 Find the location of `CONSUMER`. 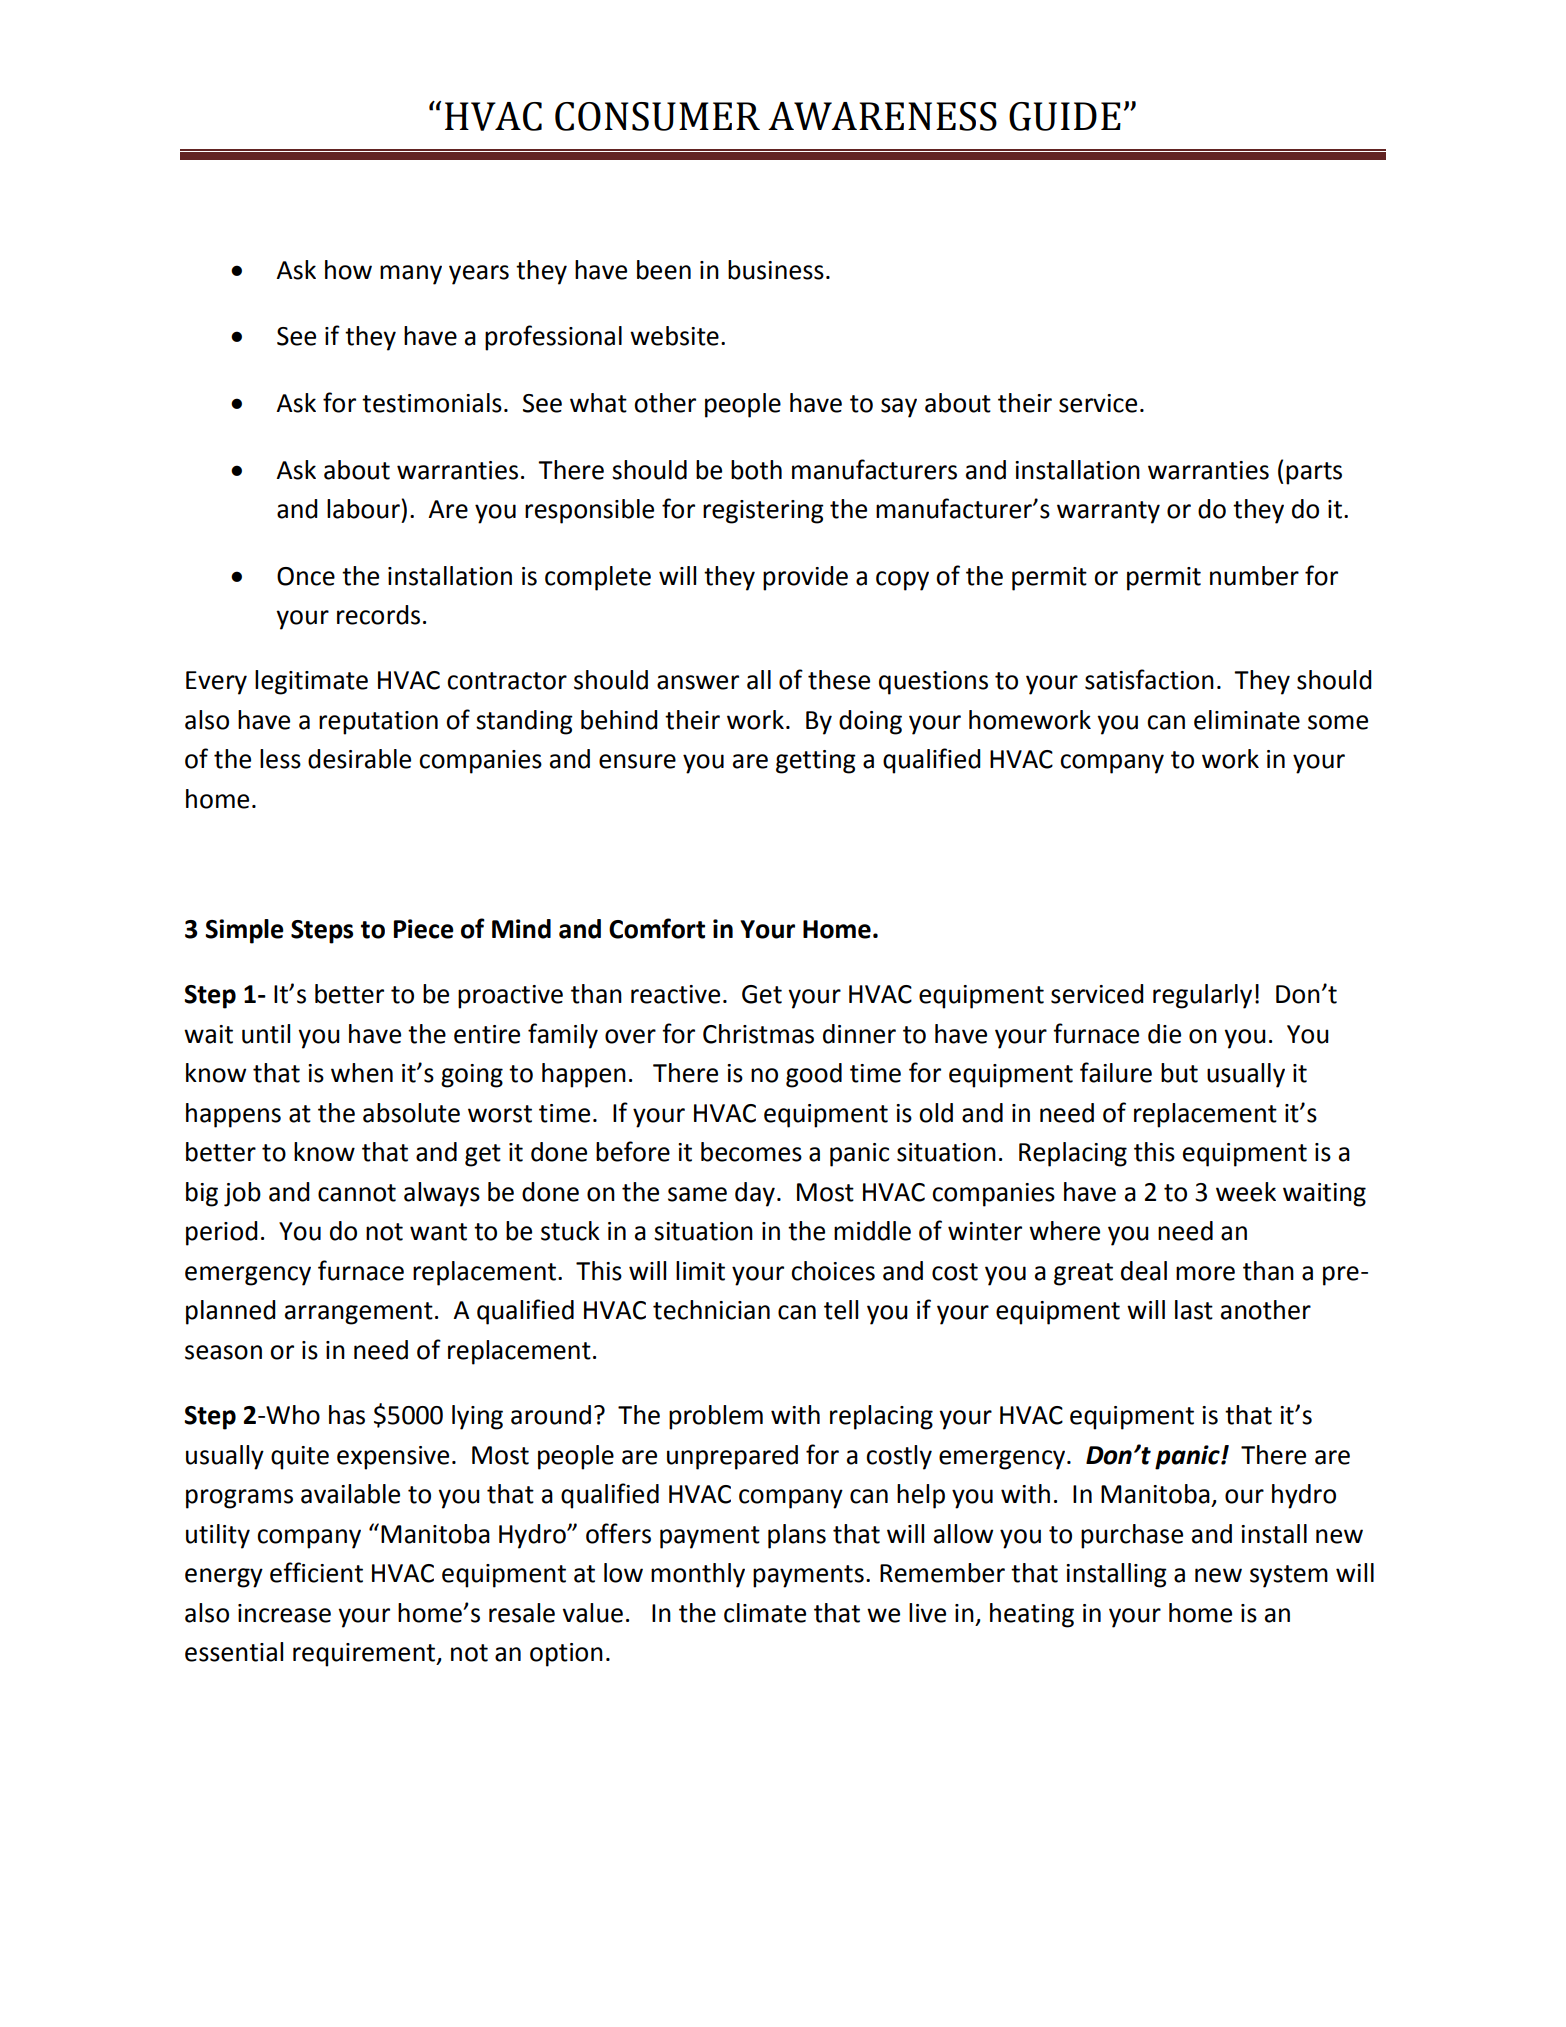

CONSUMER is located at coordinates (657, 116).
